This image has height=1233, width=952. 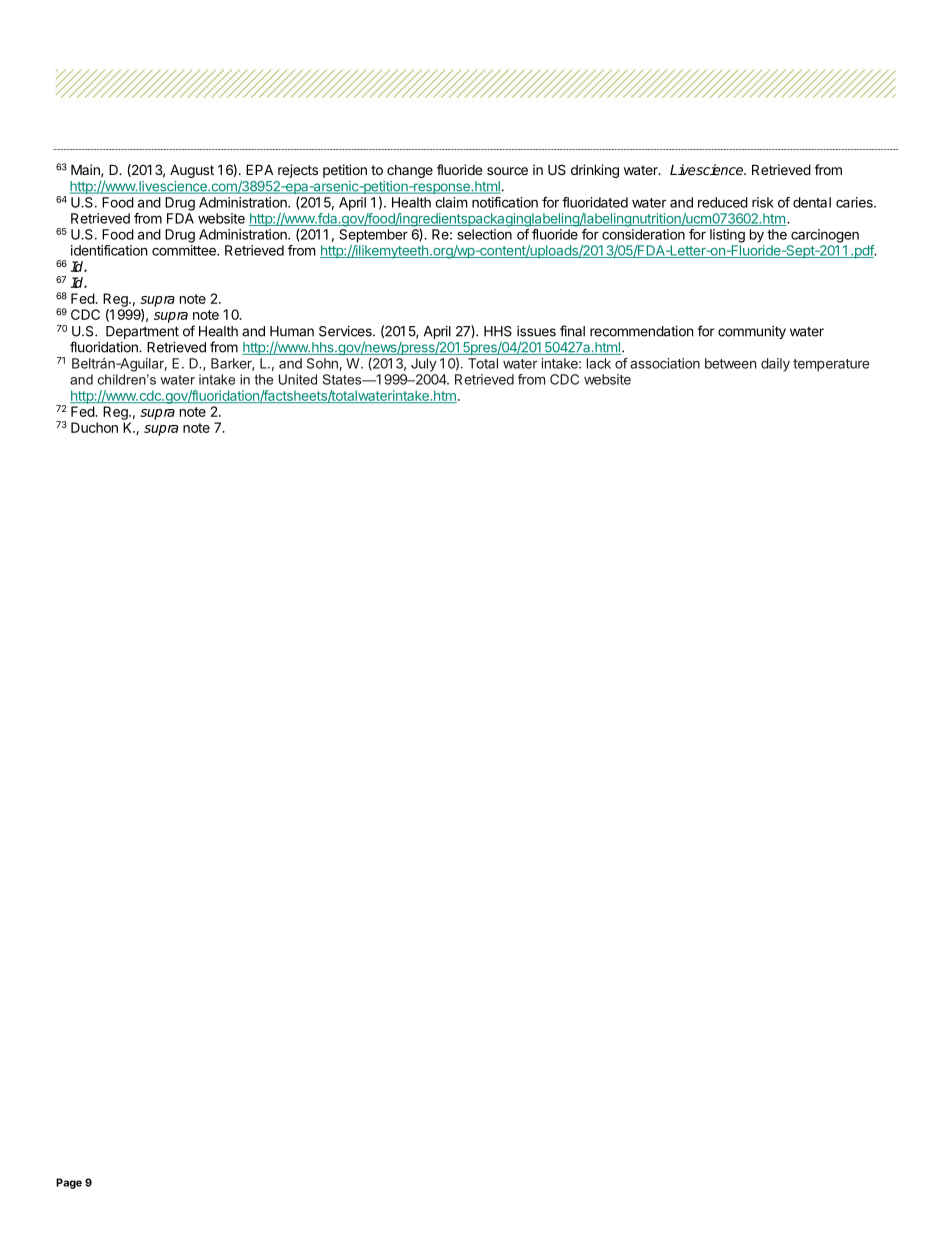 What do you see at coordinates (775, 365) in the image?
I see `daily` at bounding box center [775, 365].
